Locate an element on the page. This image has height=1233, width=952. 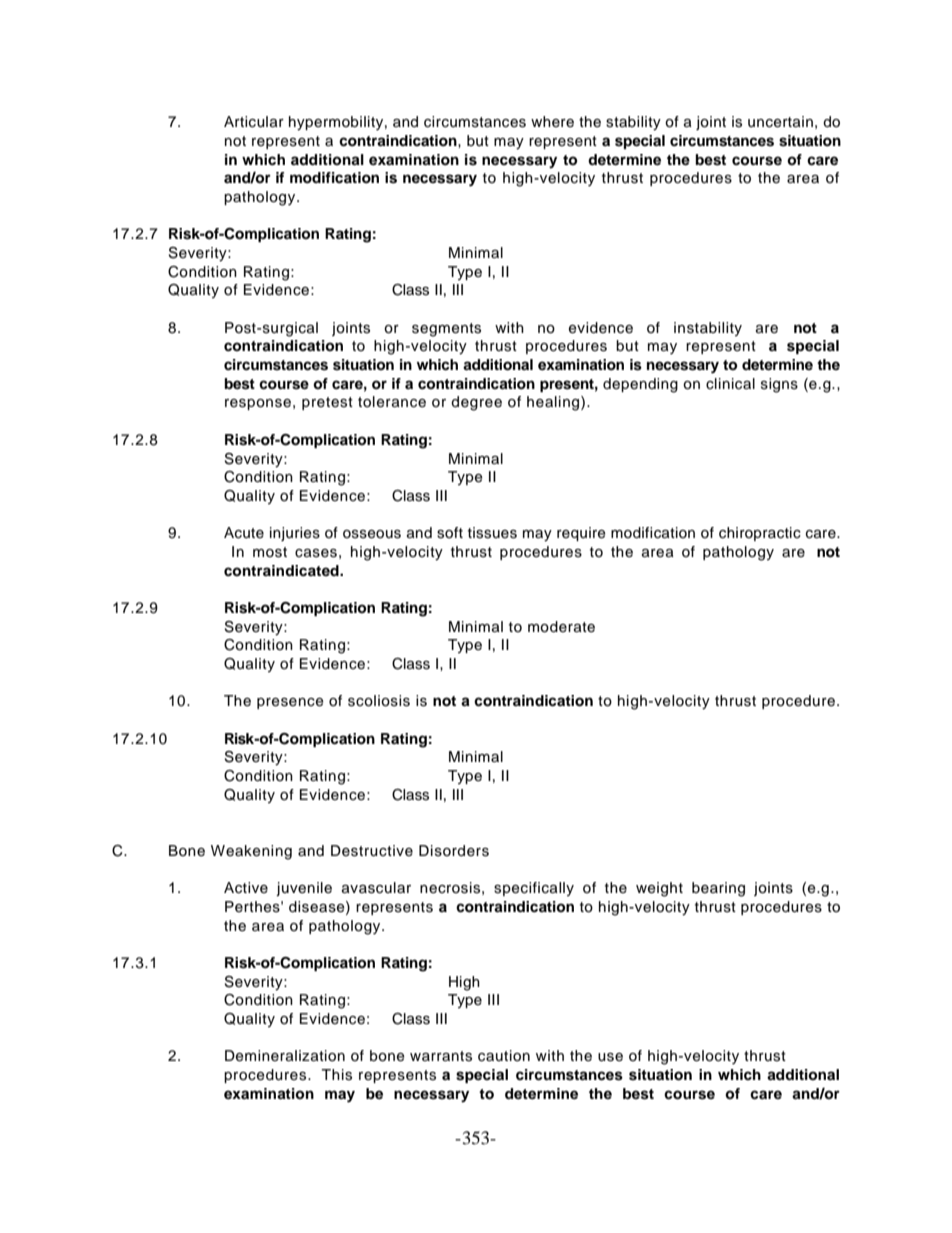
Demineralization is located at coordinates (285, 1056).
